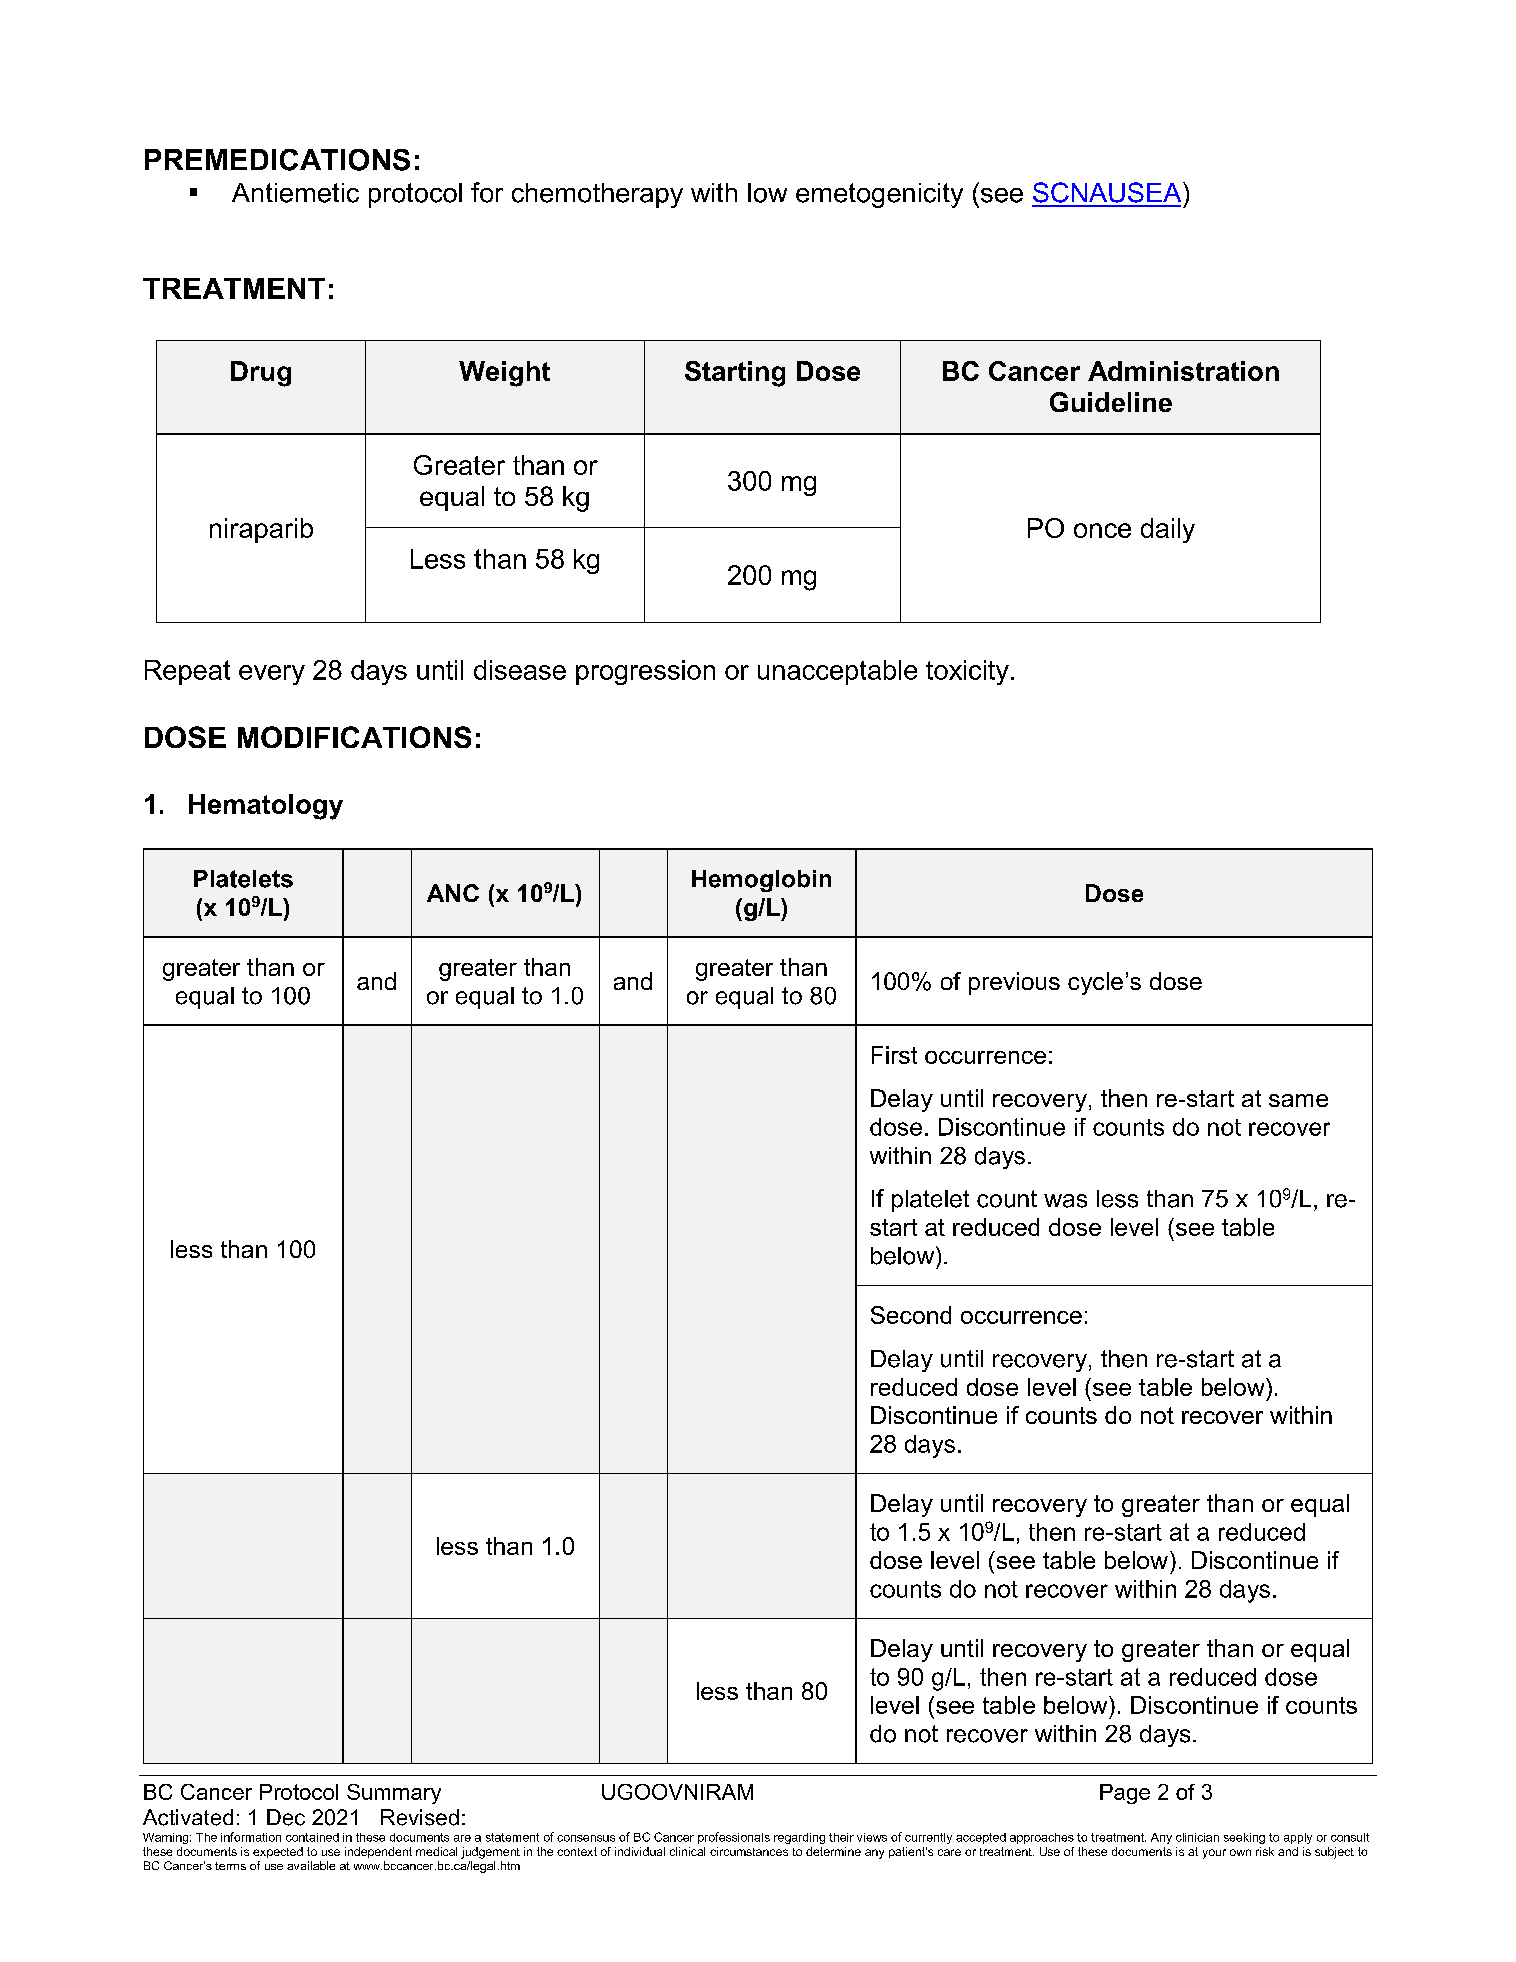 The image size is (1516, 1962). What do you see at coordinates (1197, 1837) in the page?
I see `clinician` at bounding box center [1197, 1837].
